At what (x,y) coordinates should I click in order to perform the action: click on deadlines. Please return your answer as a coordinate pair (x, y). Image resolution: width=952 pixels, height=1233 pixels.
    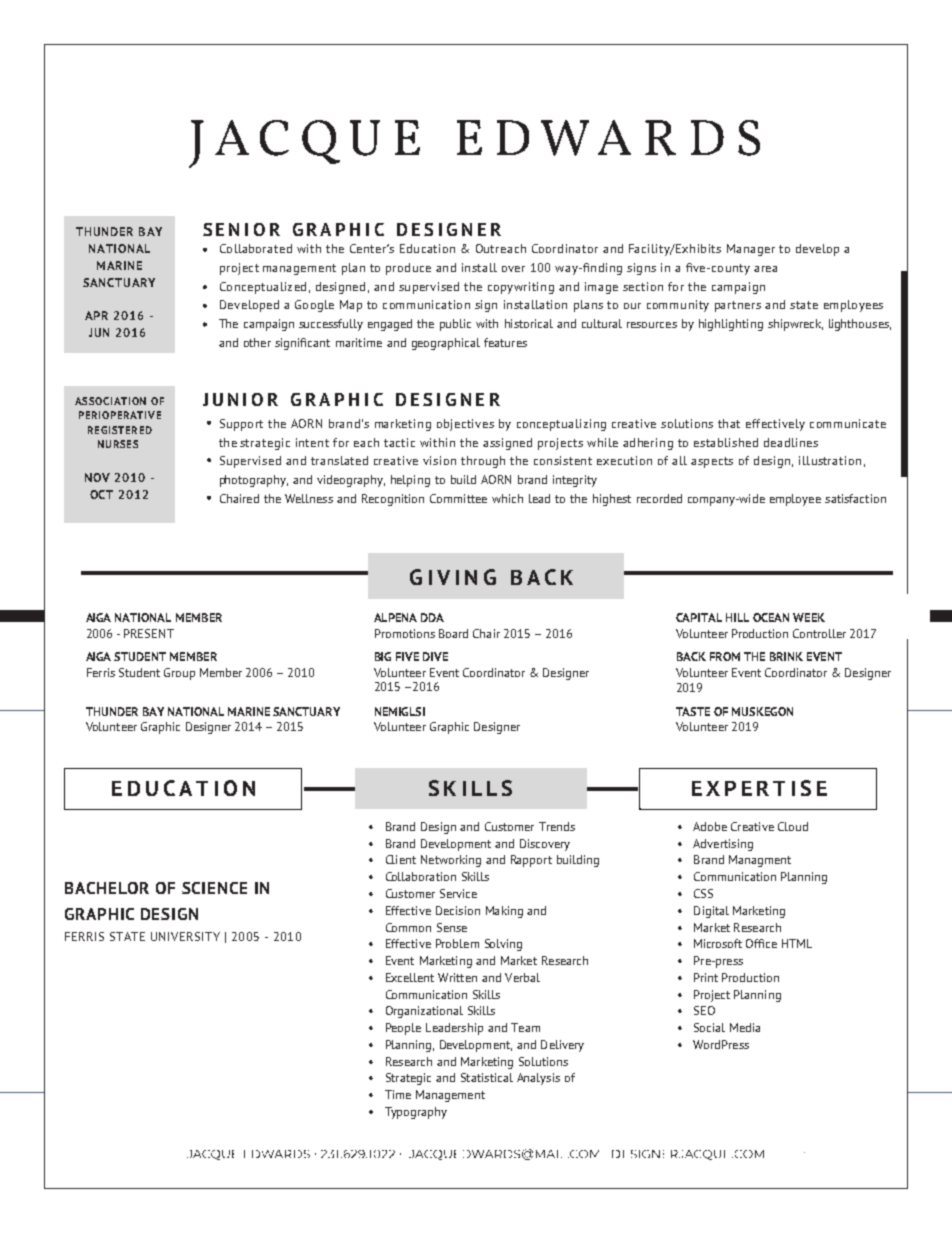
    Looking at the image, I should click on (791, 442).
